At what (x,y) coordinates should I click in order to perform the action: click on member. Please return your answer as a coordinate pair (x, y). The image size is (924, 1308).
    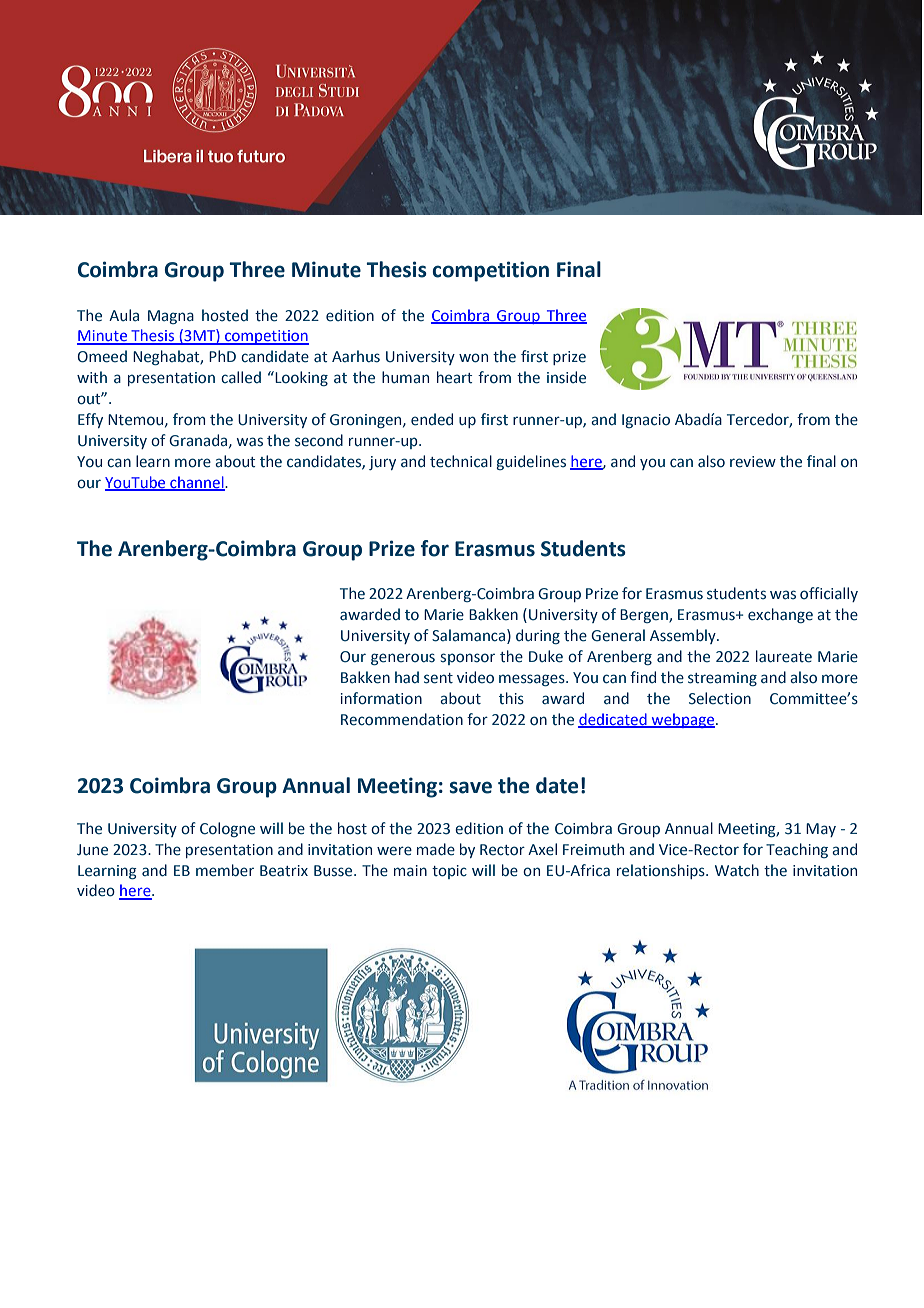
    Looking at the image, I should click on (225, 870).
